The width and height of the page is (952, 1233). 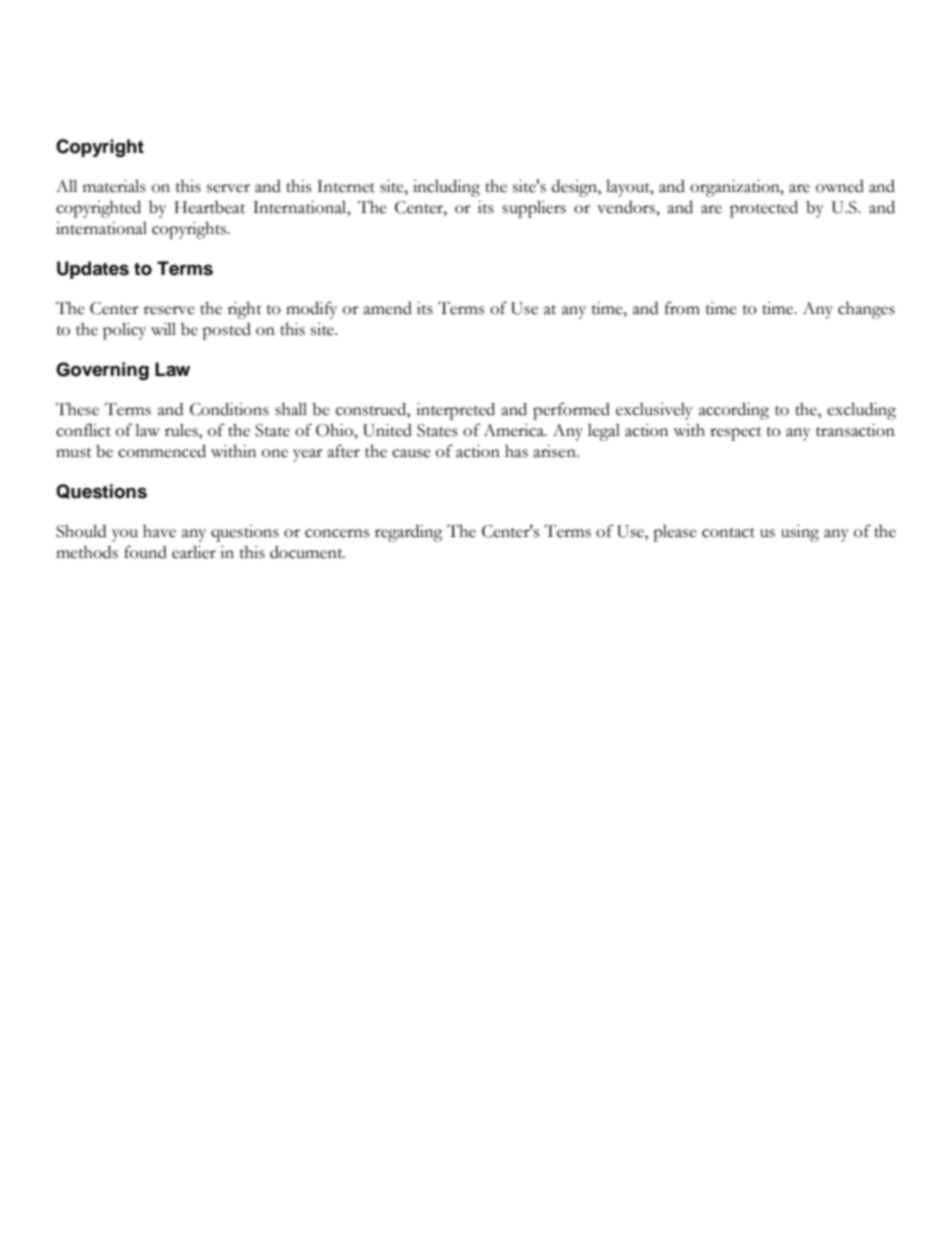 What do you see at coordinates (734, 411) in the page?
I see `according` at bounding box center [734, 411].
